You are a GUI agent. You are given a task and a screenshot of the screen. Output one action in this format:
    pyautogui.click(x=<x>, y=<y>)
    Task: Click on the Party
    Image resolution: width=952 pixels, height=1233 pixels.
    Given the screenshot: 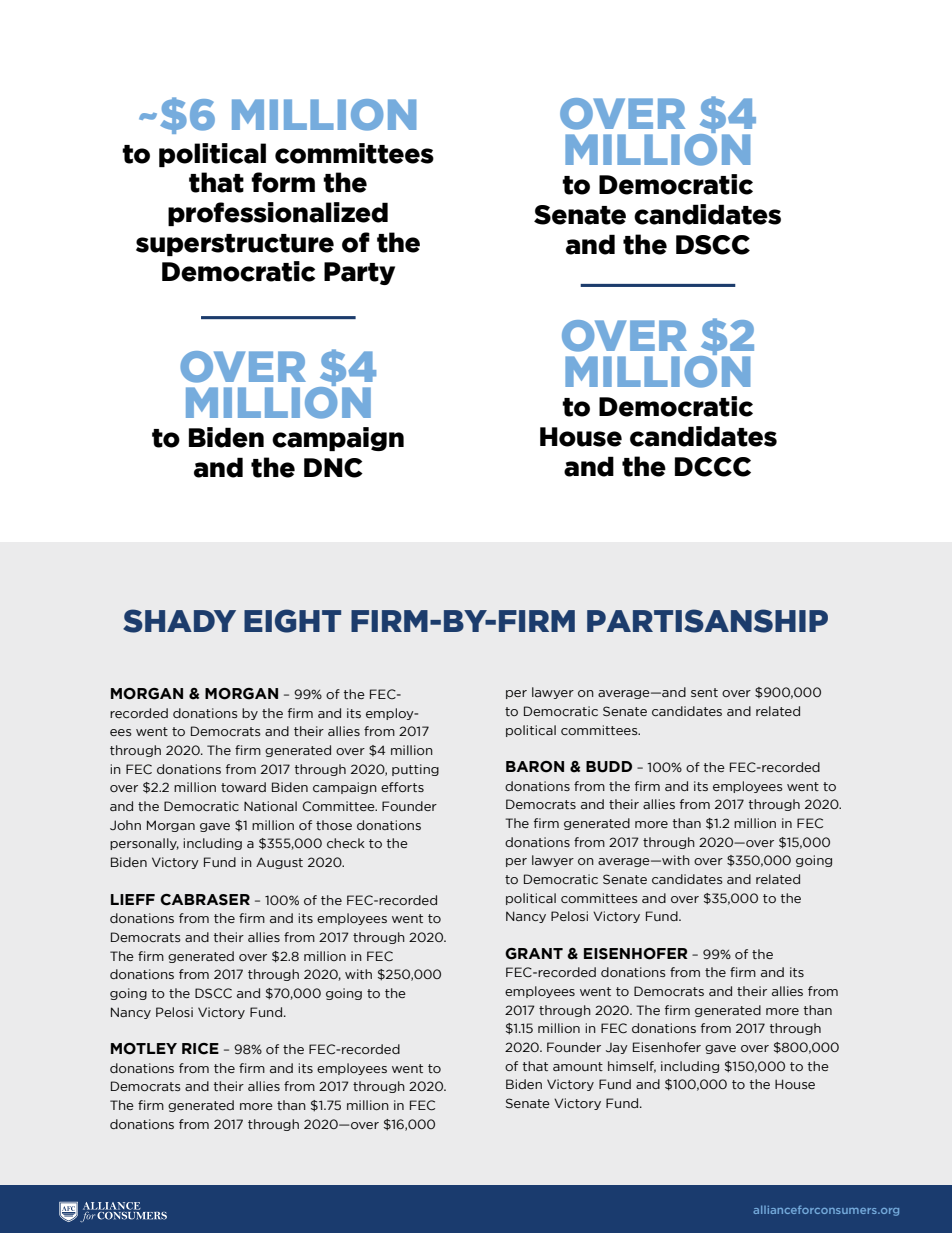 What is the action you would take?
    pyautogui.click(x=359, y=273)
